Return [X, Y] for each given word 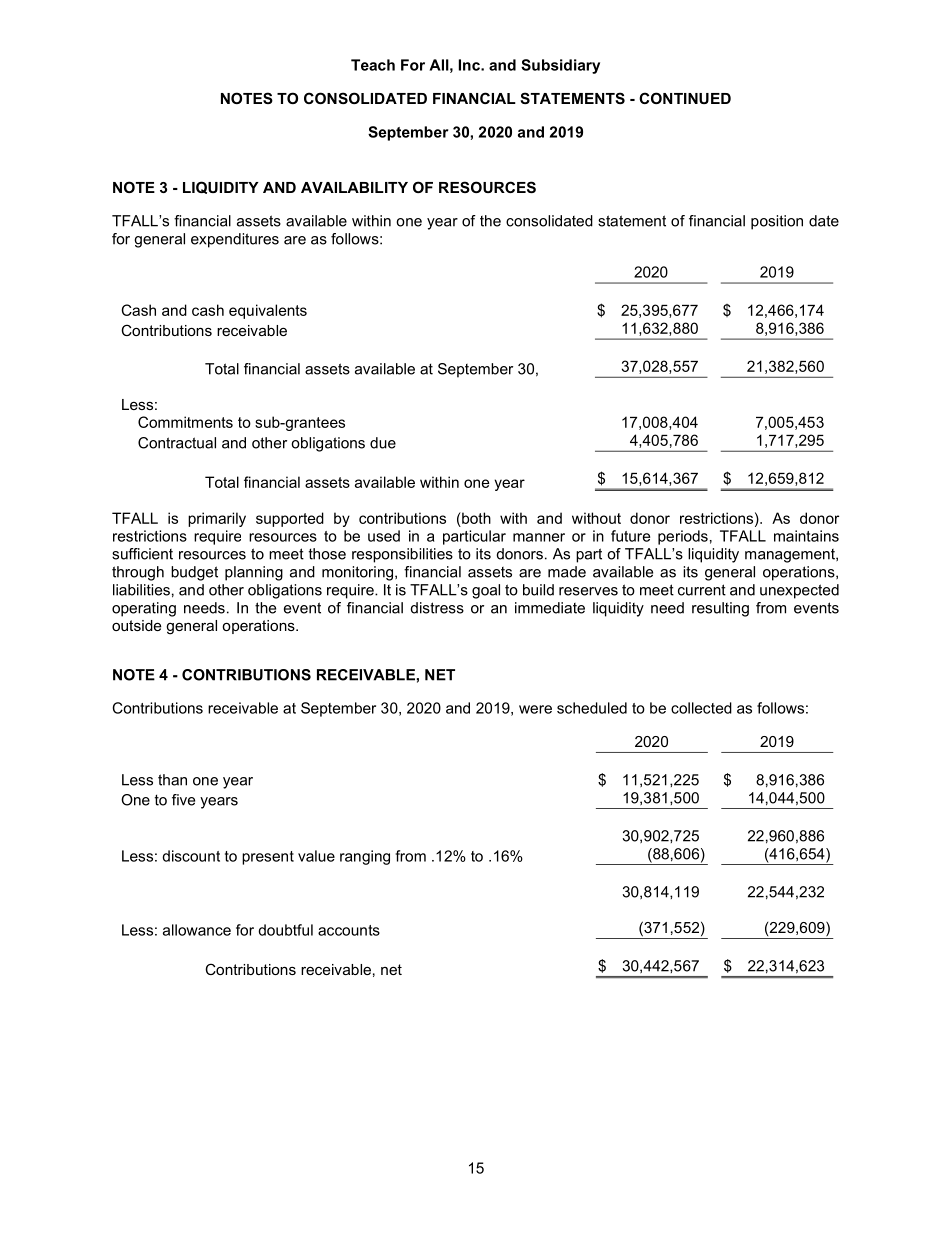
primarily [217, 519]
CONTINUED [685, 98]
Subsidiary [560, 66]
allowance [197, 930]
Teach [373, 65]
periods [683, 537]
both [475, 518]
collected [701, 708]
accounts [349, 930]
